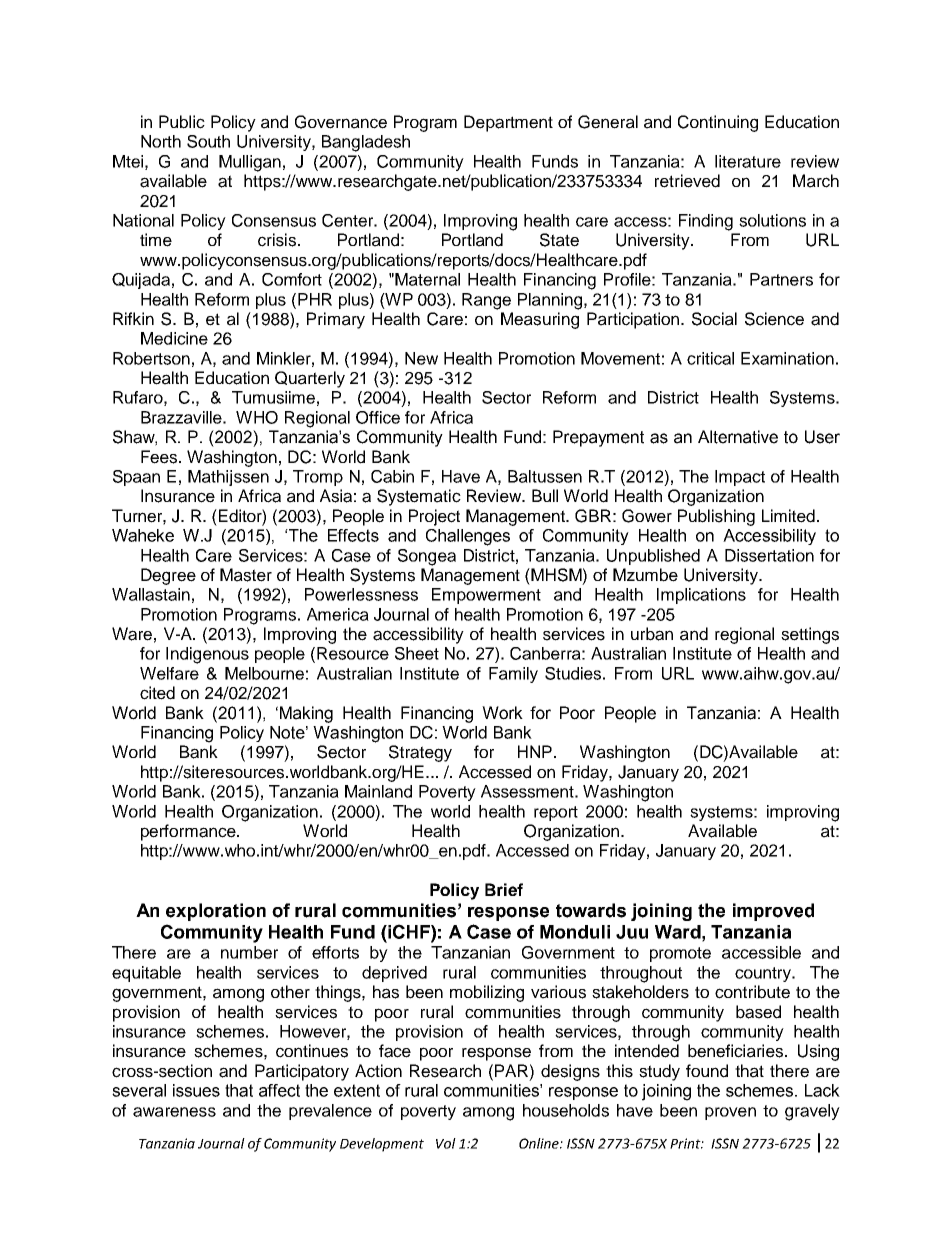 The image size is (952, 1233). What do you see at coordinates (189, 832) in the screenshot?
I see `performance` at bounding box center [189, 832].
